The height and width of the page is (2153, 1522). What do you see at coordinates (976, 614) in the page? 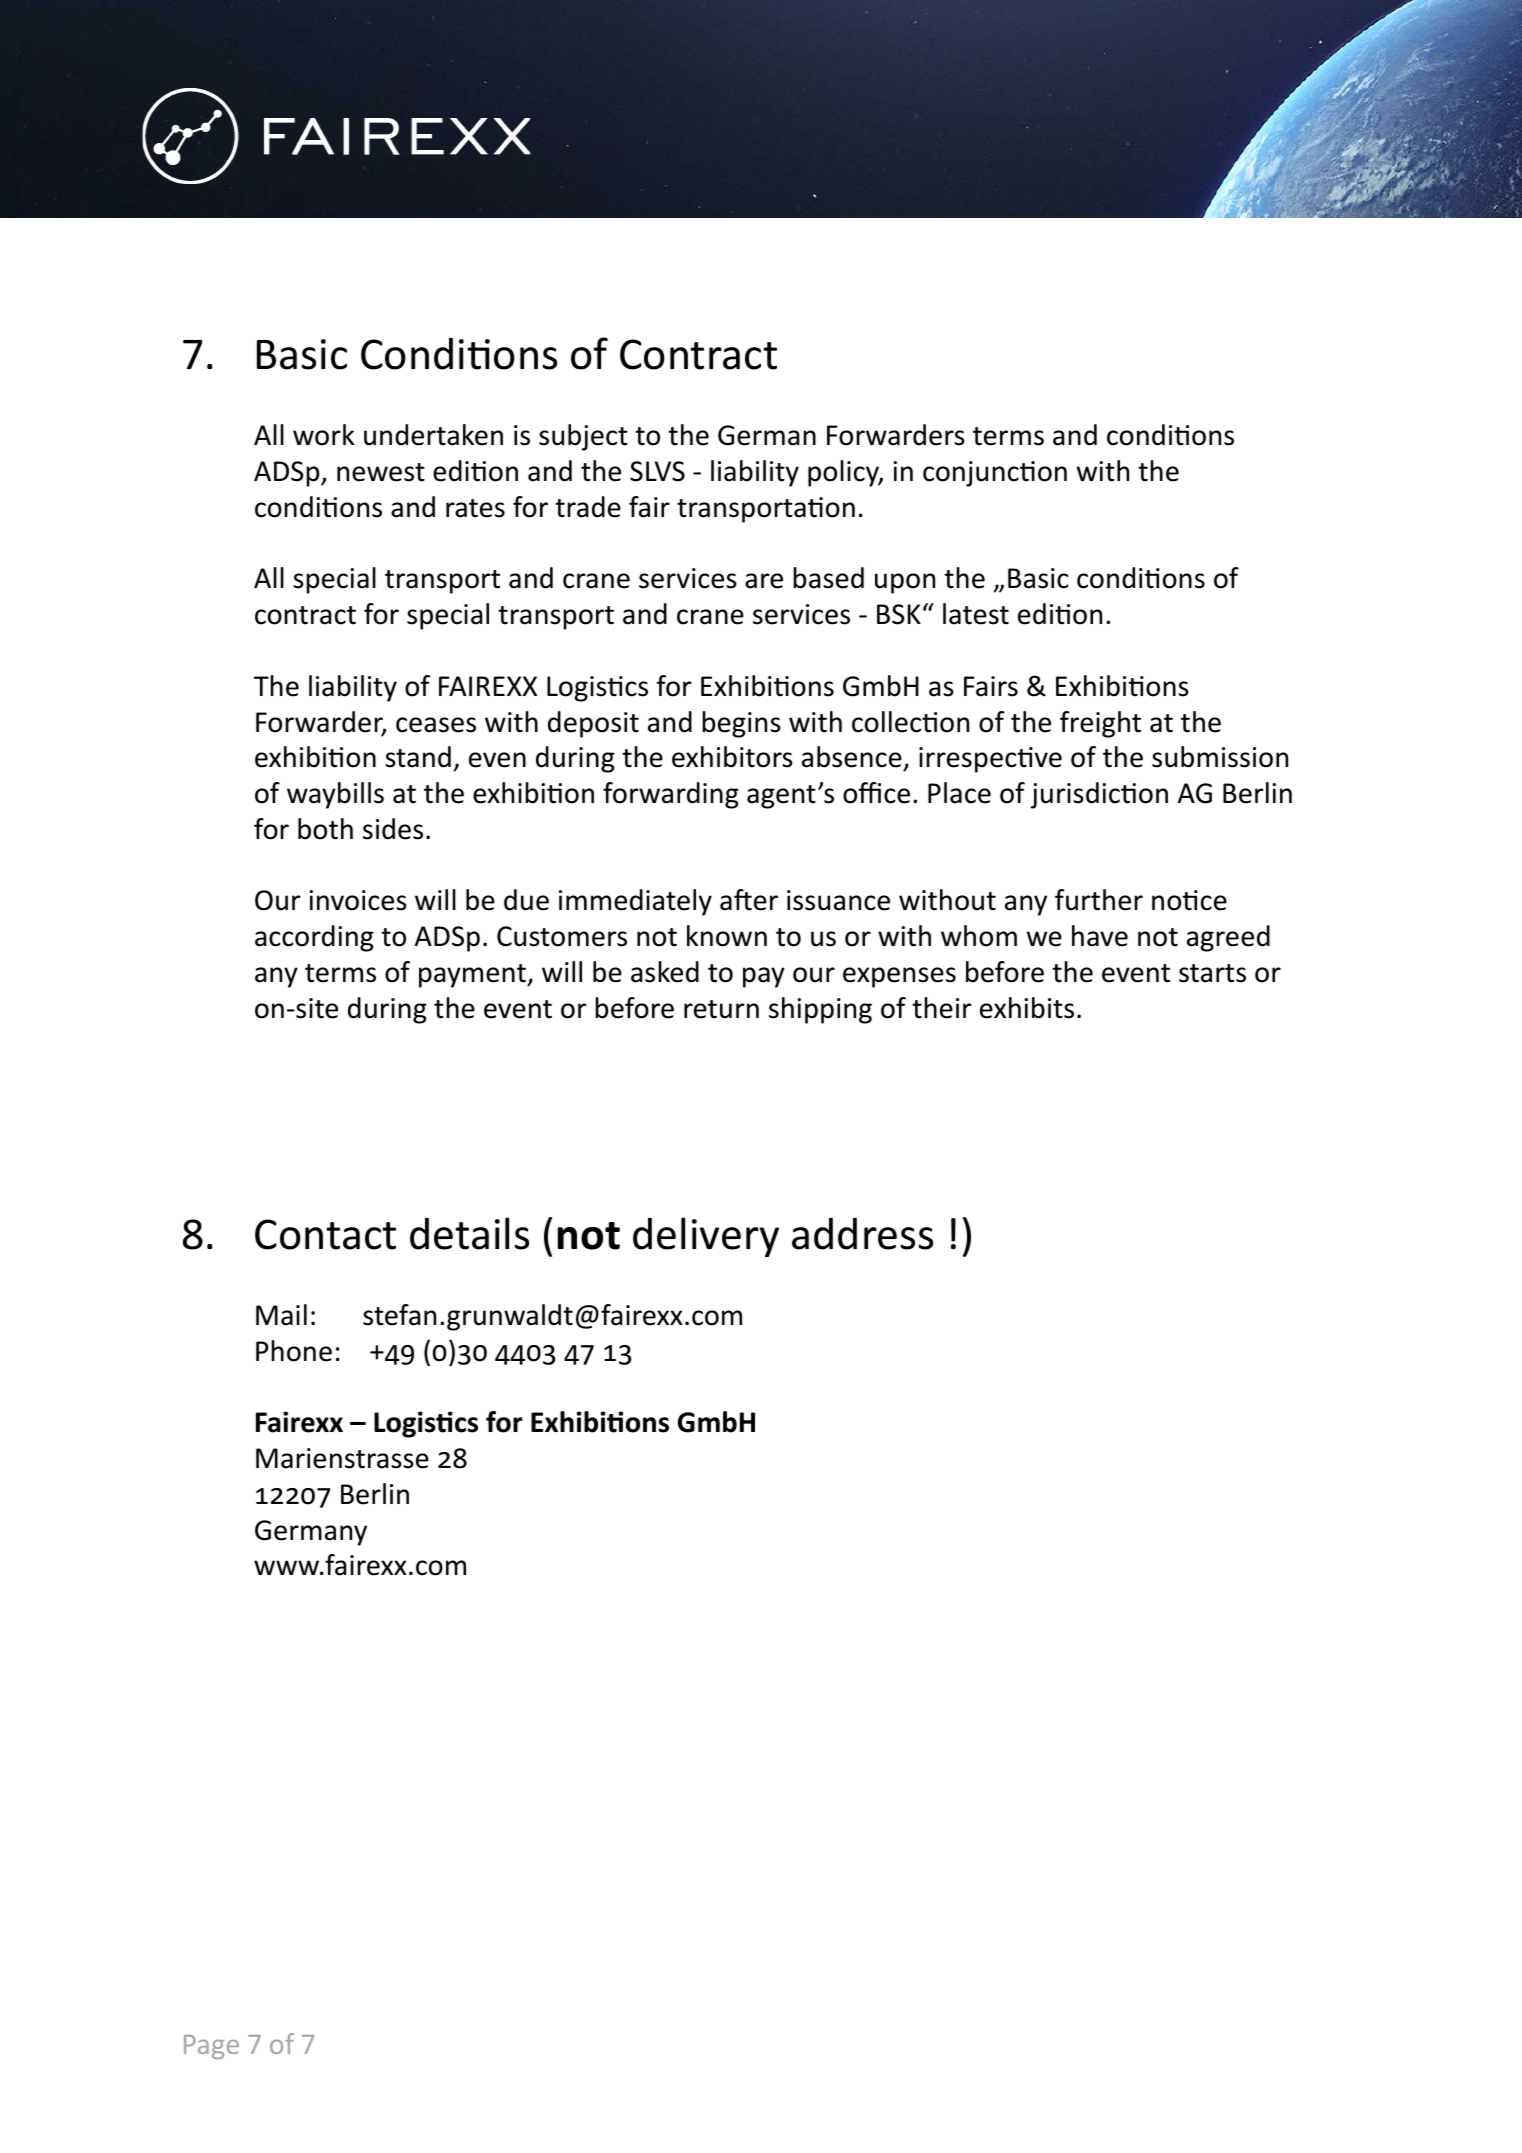
I see `latest` at bounding box center [976, 614].
